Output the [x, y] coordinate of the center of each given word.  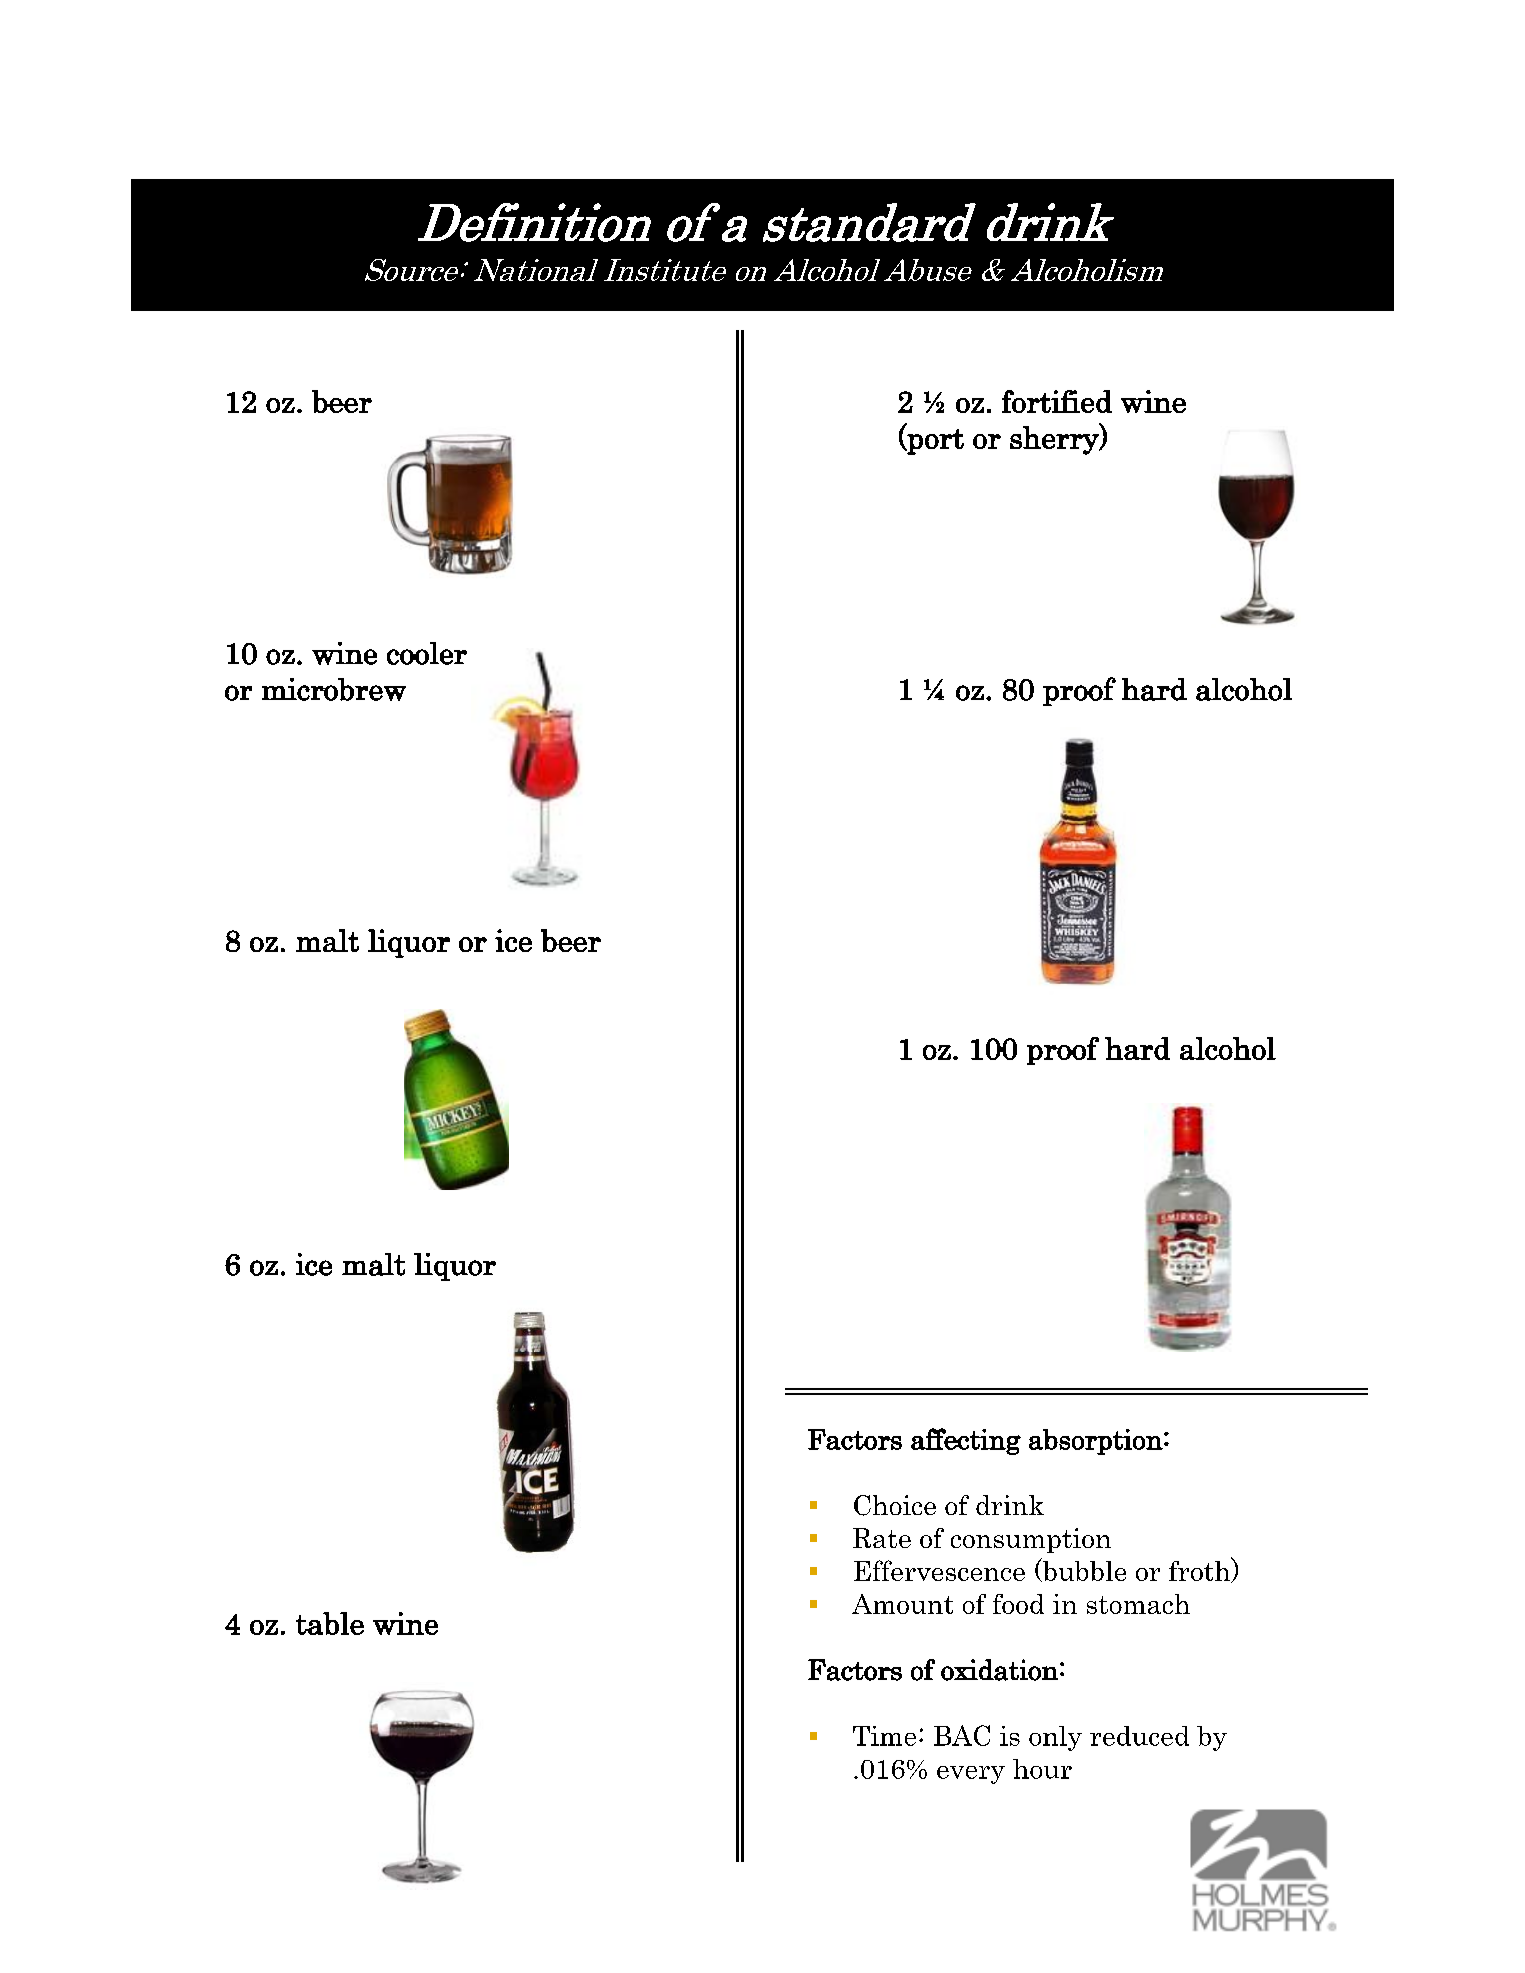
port [934, 442]
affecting [966, 1441]
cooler [427, 653]
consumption [1031, 1540]
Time [884, 1736]
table [330, 1623]
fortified [1057, 401]
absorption [1096, 1442]
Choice [895, 1505]
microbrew [334, 689]
